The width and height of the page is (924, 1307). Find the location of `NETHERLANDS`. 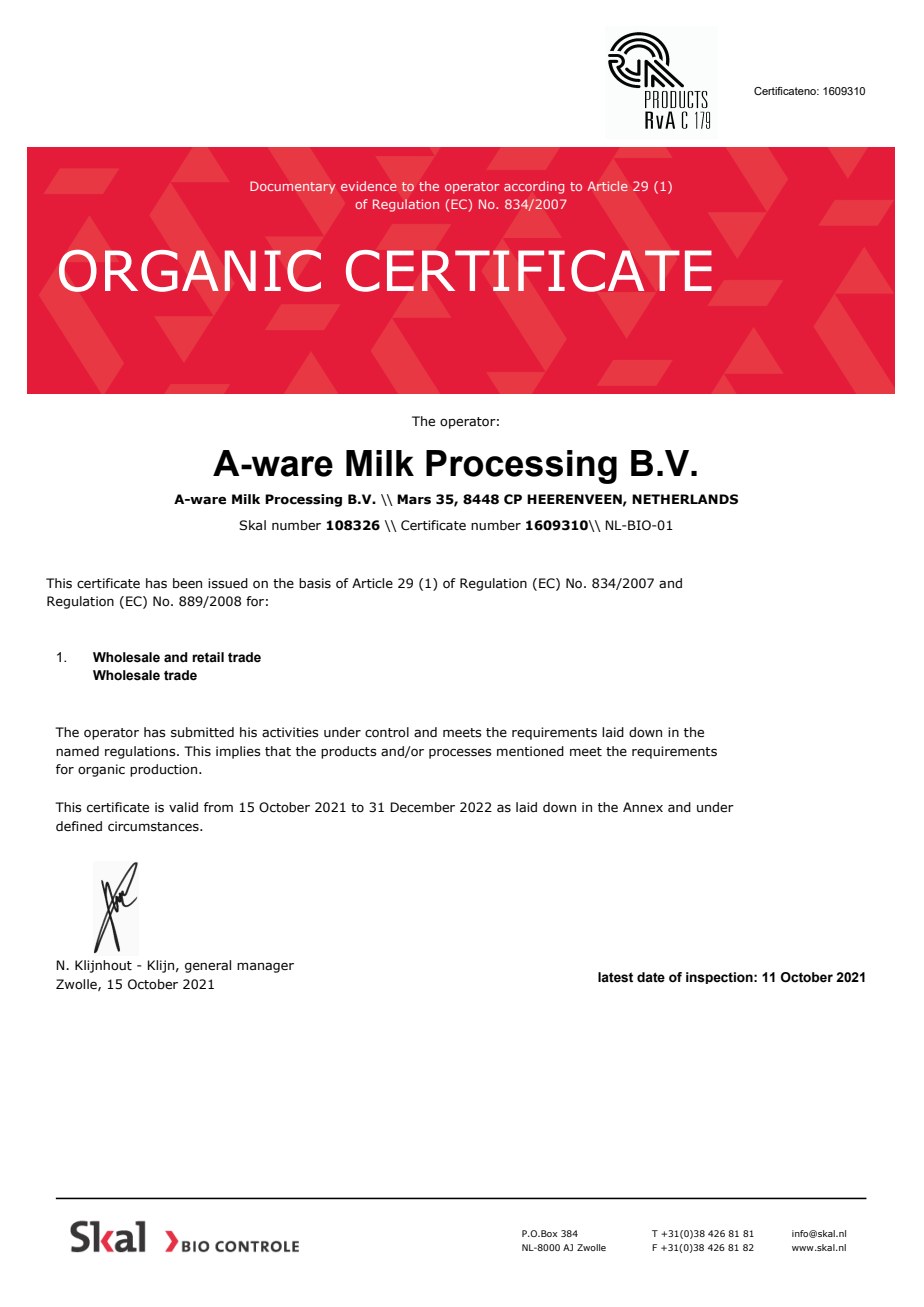

NETHERLANDS is located at coordinates (685, 499).
